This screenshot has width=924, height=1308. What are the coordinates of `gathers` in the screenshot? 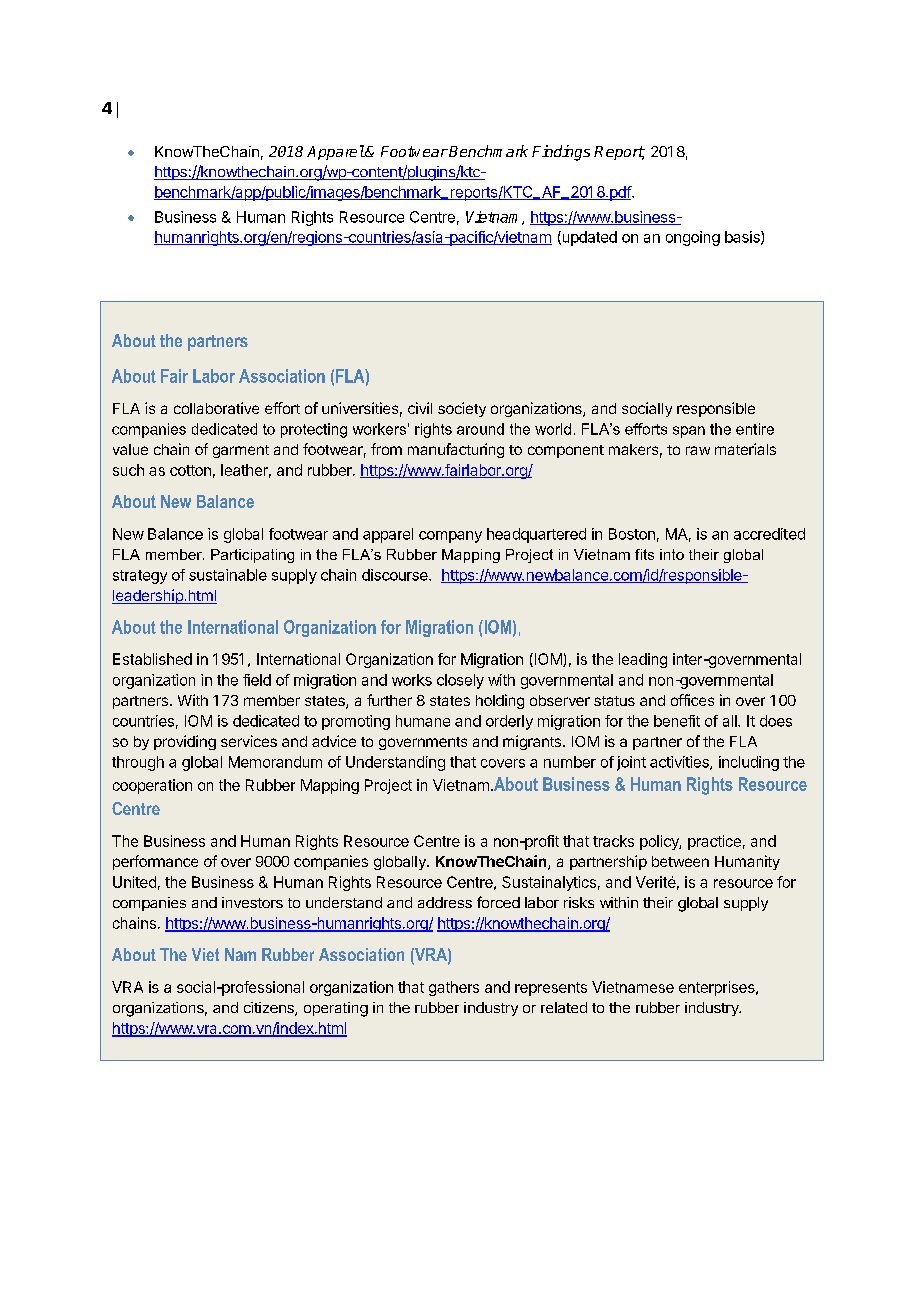 It's located at (454, 988).
